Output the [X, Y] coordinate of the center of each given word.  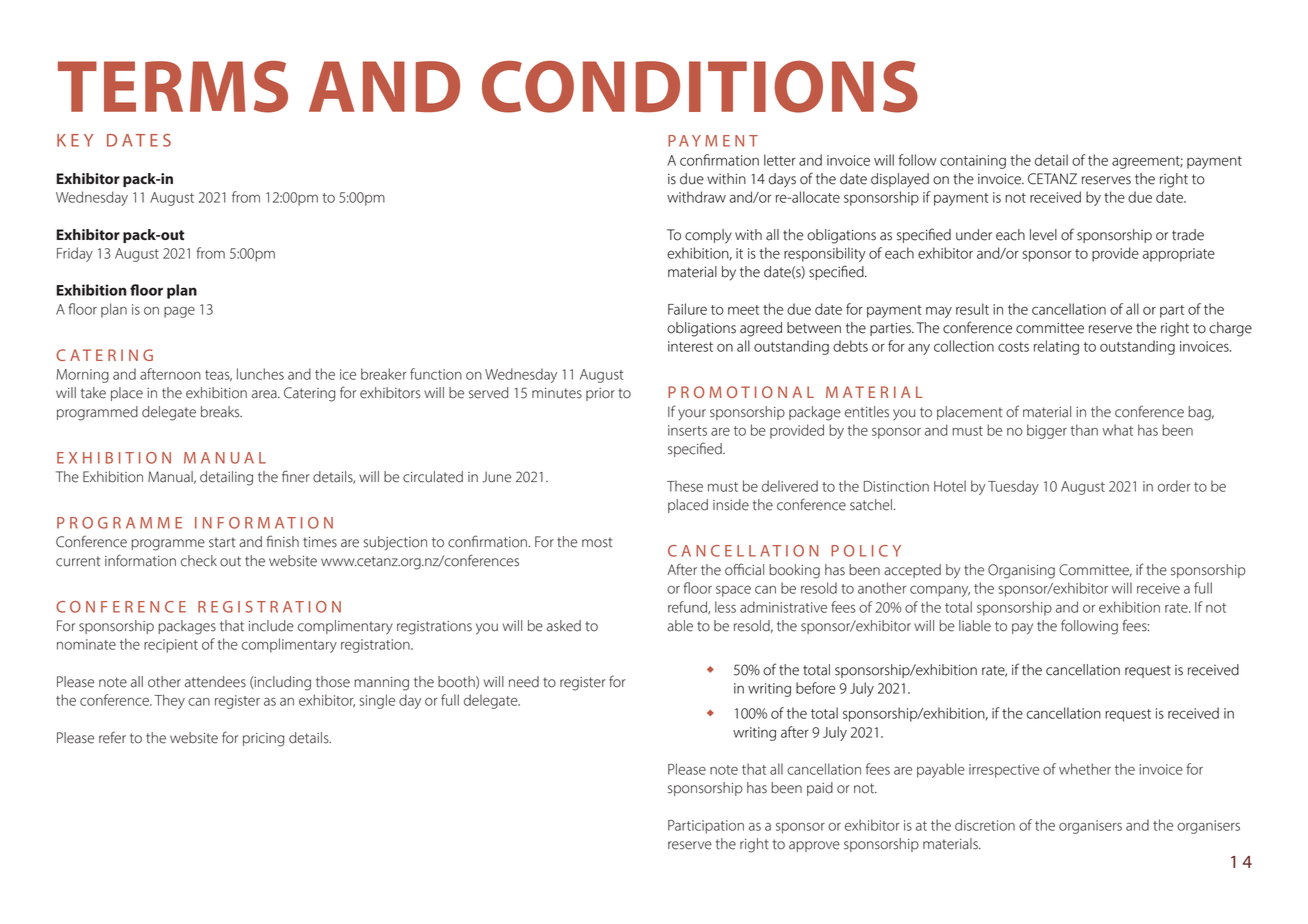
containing [973, 162]
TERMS [173, 87]
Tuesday [1013, 487]
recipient [171, 646]
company [940, 591]
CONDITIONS [700, 87]
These [685, 486]
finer [296, 476]
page [179, 312]
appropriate [1179, 255]
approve [814, 846]
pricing [263, 740]
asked [564, 626]
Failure [687, 309]
